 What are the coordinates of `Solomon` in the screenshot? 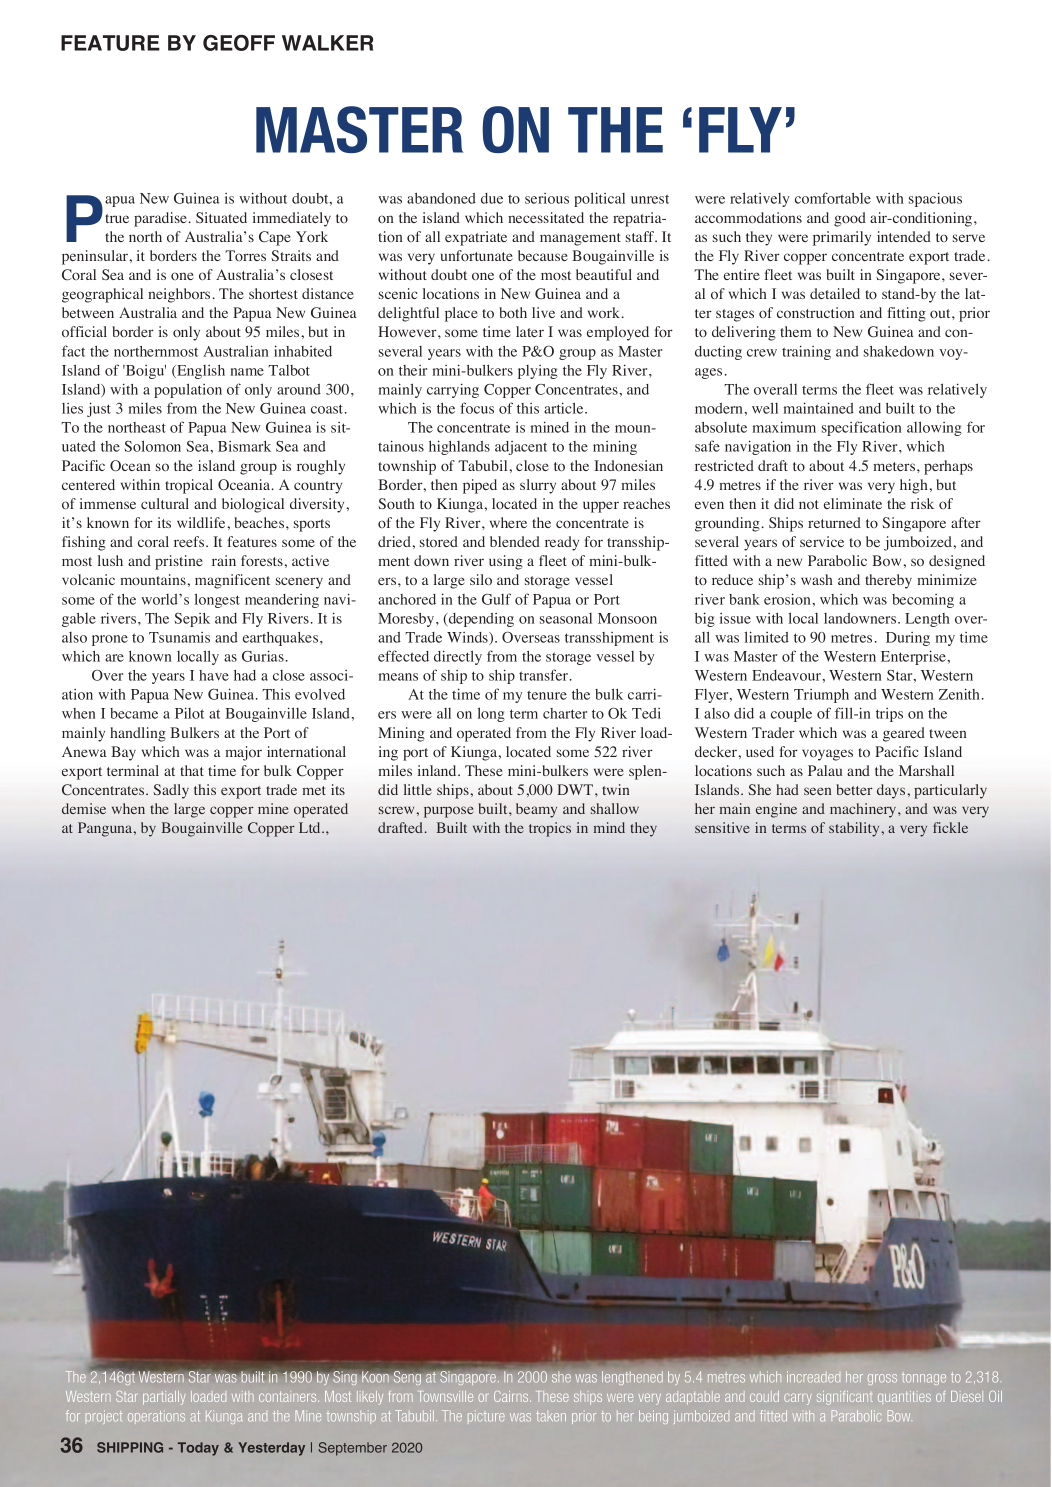 It's located at (153, 446).
